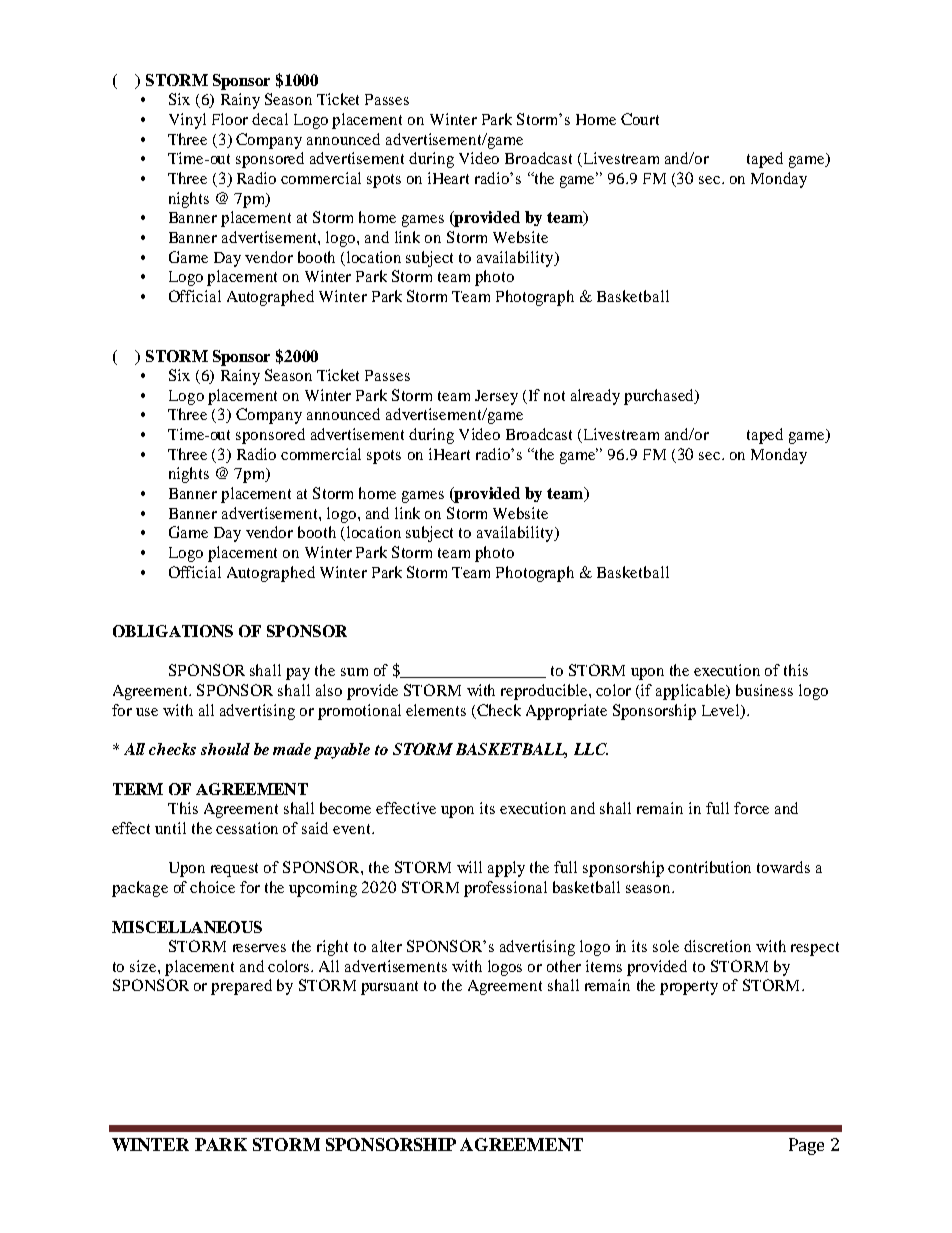 This document has width=952, height=1233. What do you see at coordinates (660, 397) in the document?
I see `purchased` at bounding box center [660, 397].
